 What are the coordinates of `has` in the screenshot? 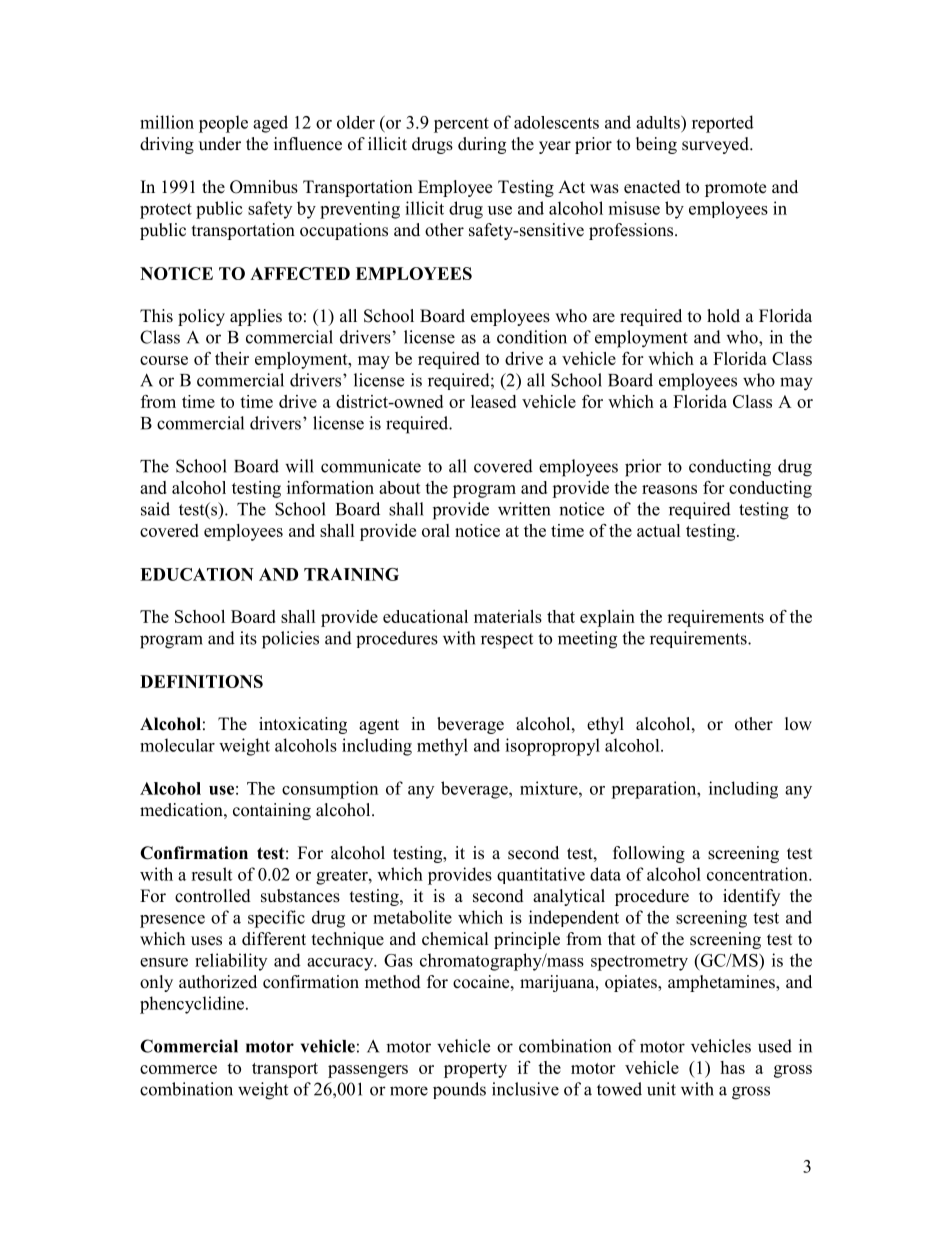 It's located at (732, 1067).
